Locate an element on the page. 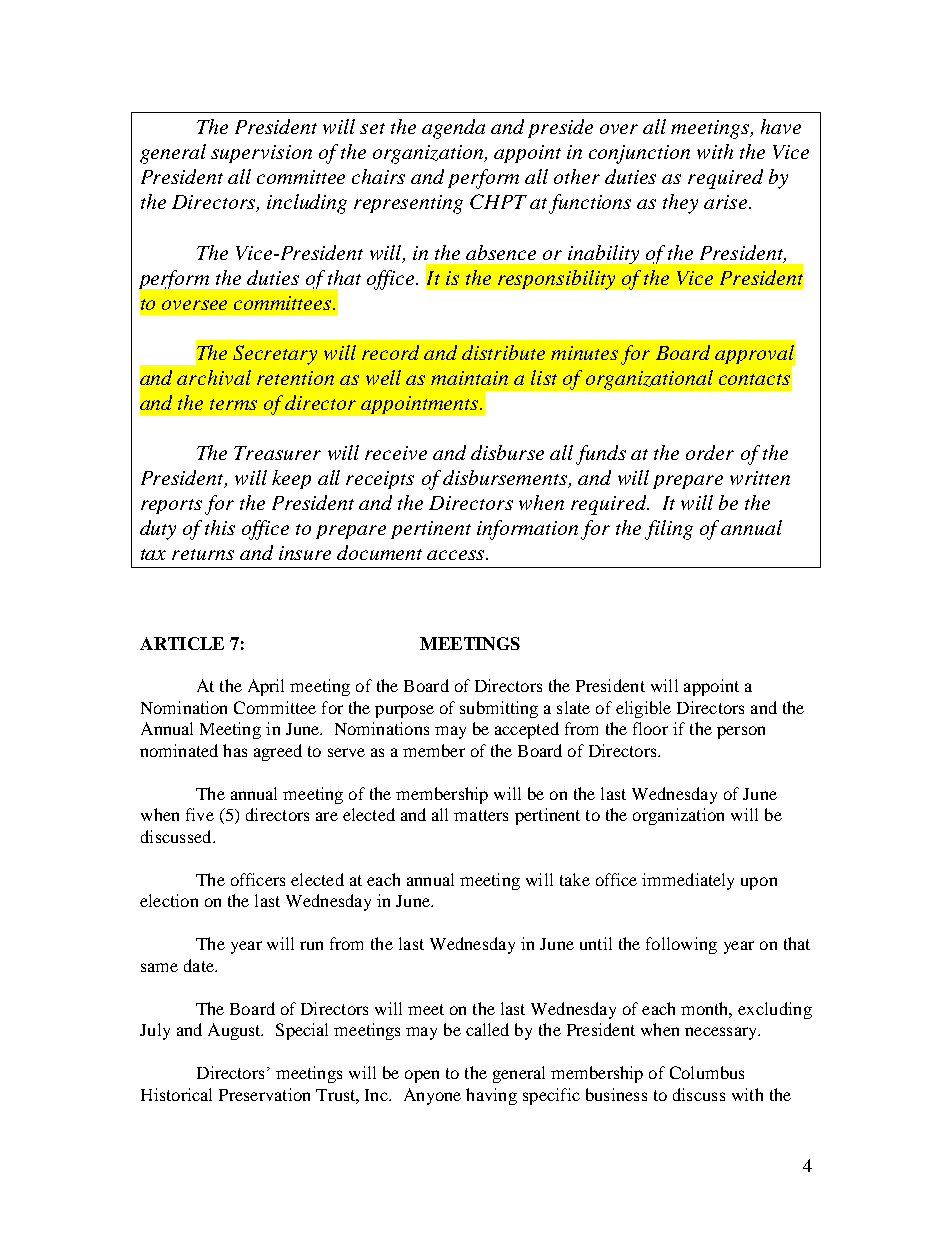  Columbus is located at coordinates (707, 1072).
